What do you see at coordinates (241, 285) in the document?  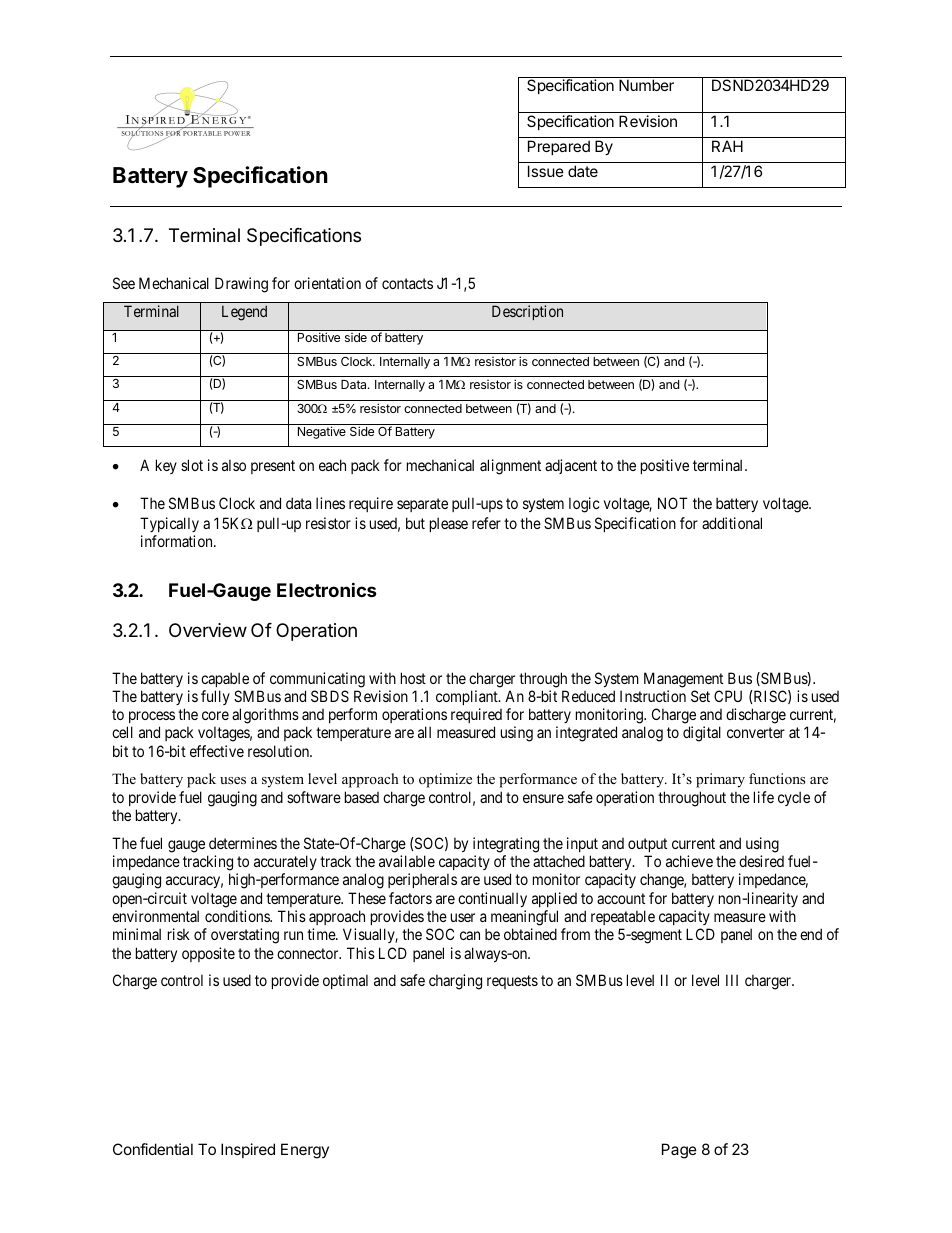 I see `Drawing` at bounding box center [241, 285].
